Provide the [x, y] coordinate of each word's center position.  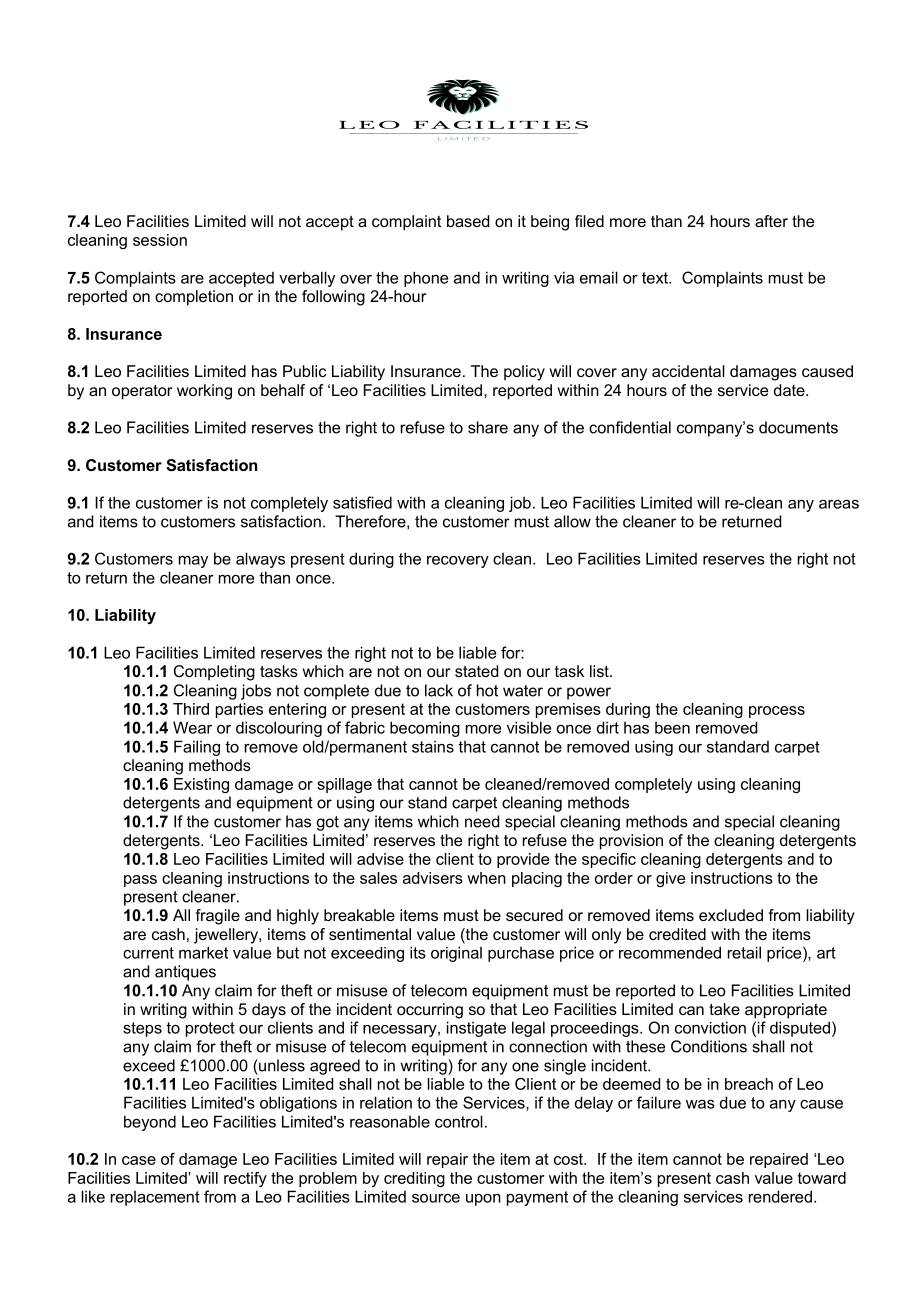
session [160, 240]
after [771, 221]
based [468, 221]
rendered [780, 1196]
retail [744, 952]
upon [483, 1200]
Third [191, 709]
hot [487, 690]
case [139, 1160]
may [193, 562]
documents [798, 427]
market [203, 952]
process [777, 712]
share [488, 427]
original [456, 954]
